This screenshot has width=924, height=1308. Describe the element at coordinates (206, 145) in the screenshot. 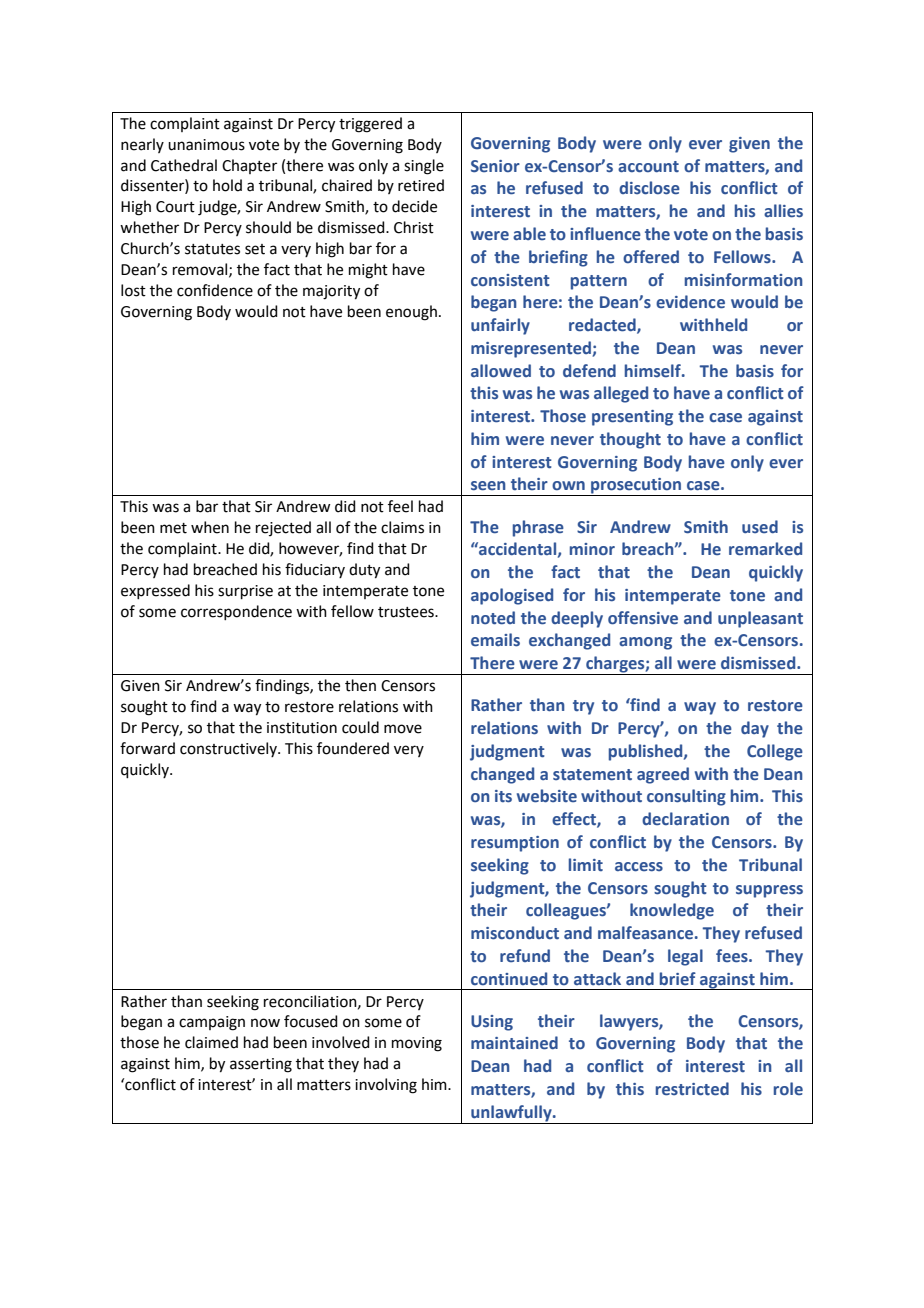

I see `unanimous` at that location.
